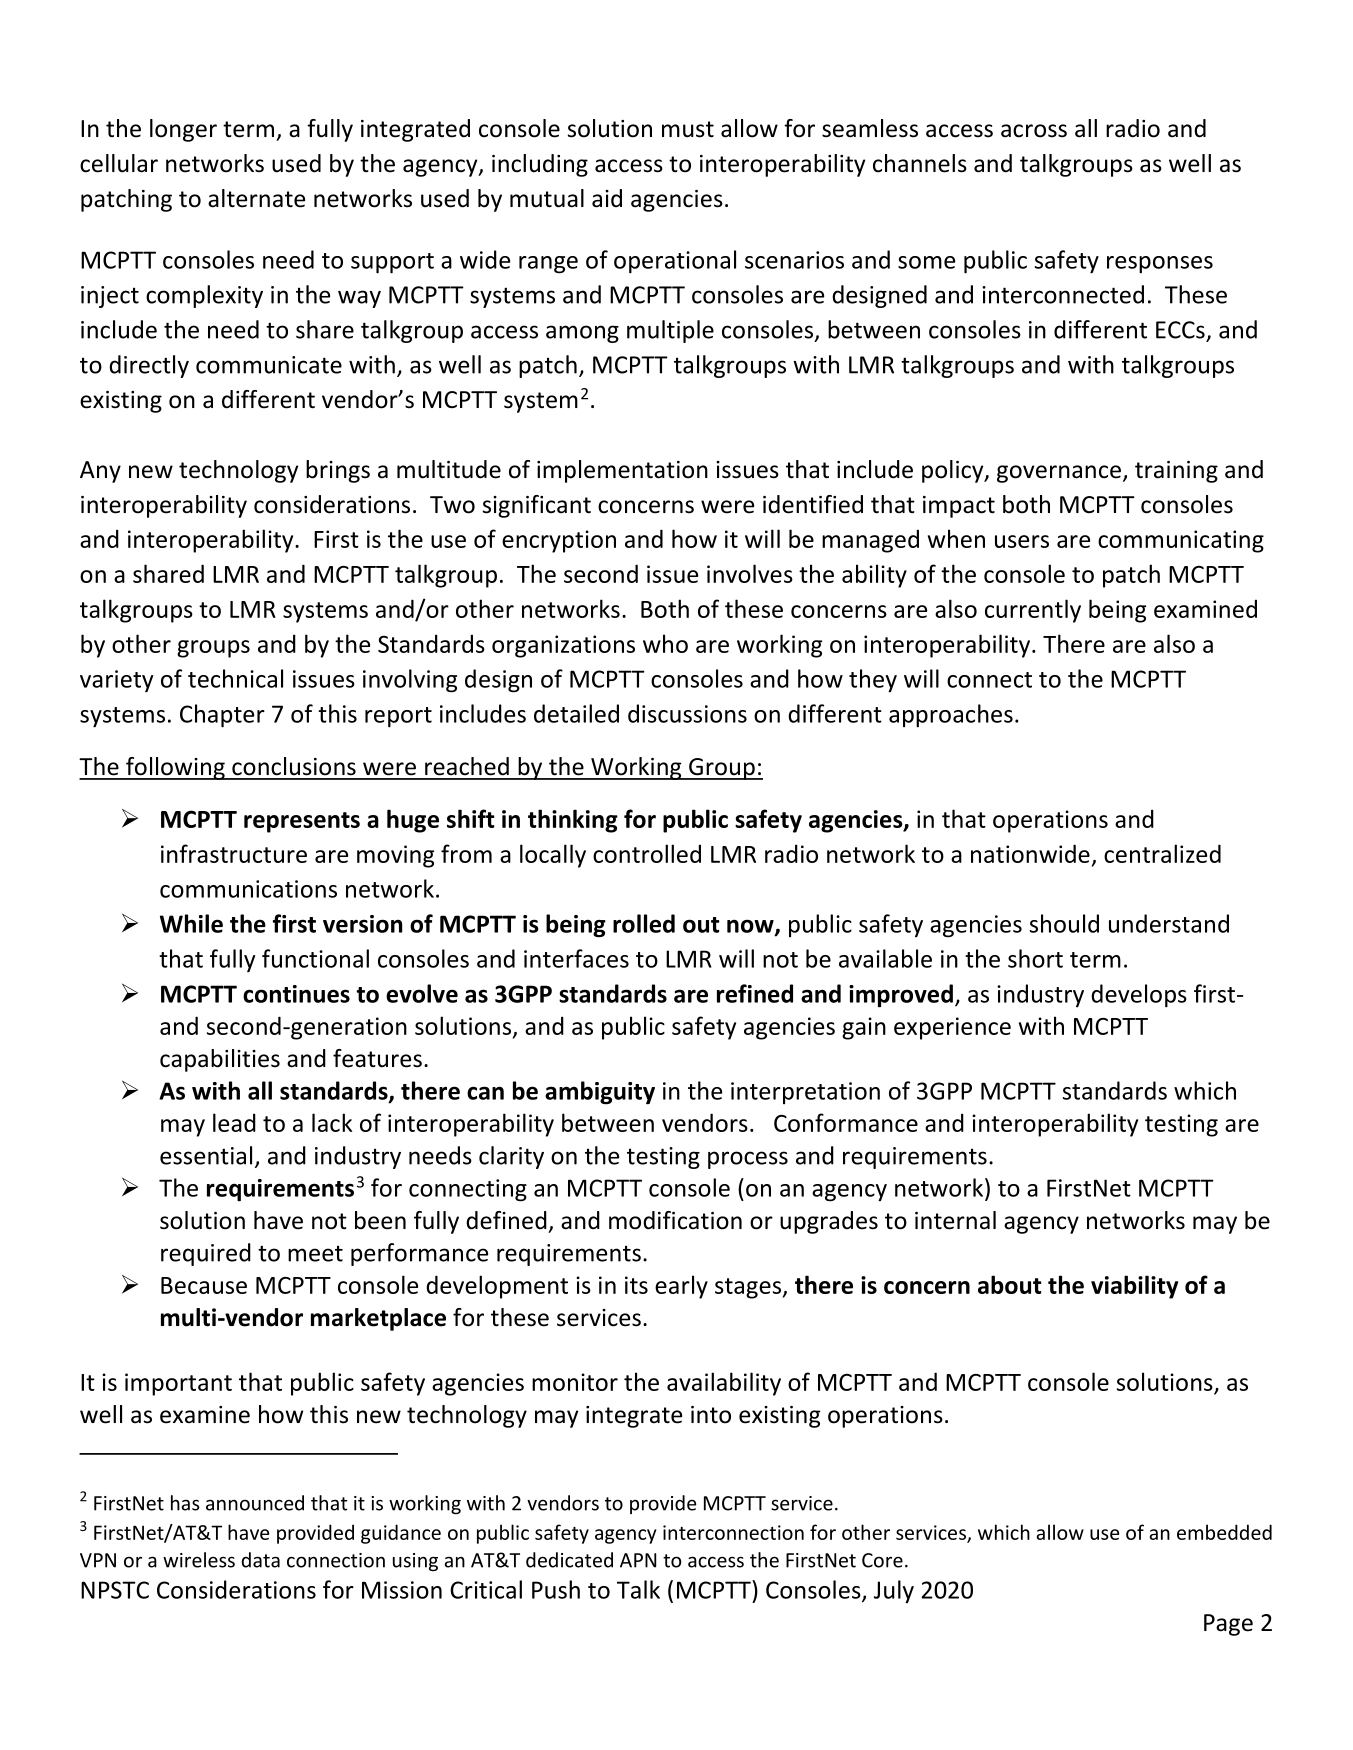  What do you see at coordinates (261, 1560) in the page?
I see `data` at bounding box center [261, 1560].
